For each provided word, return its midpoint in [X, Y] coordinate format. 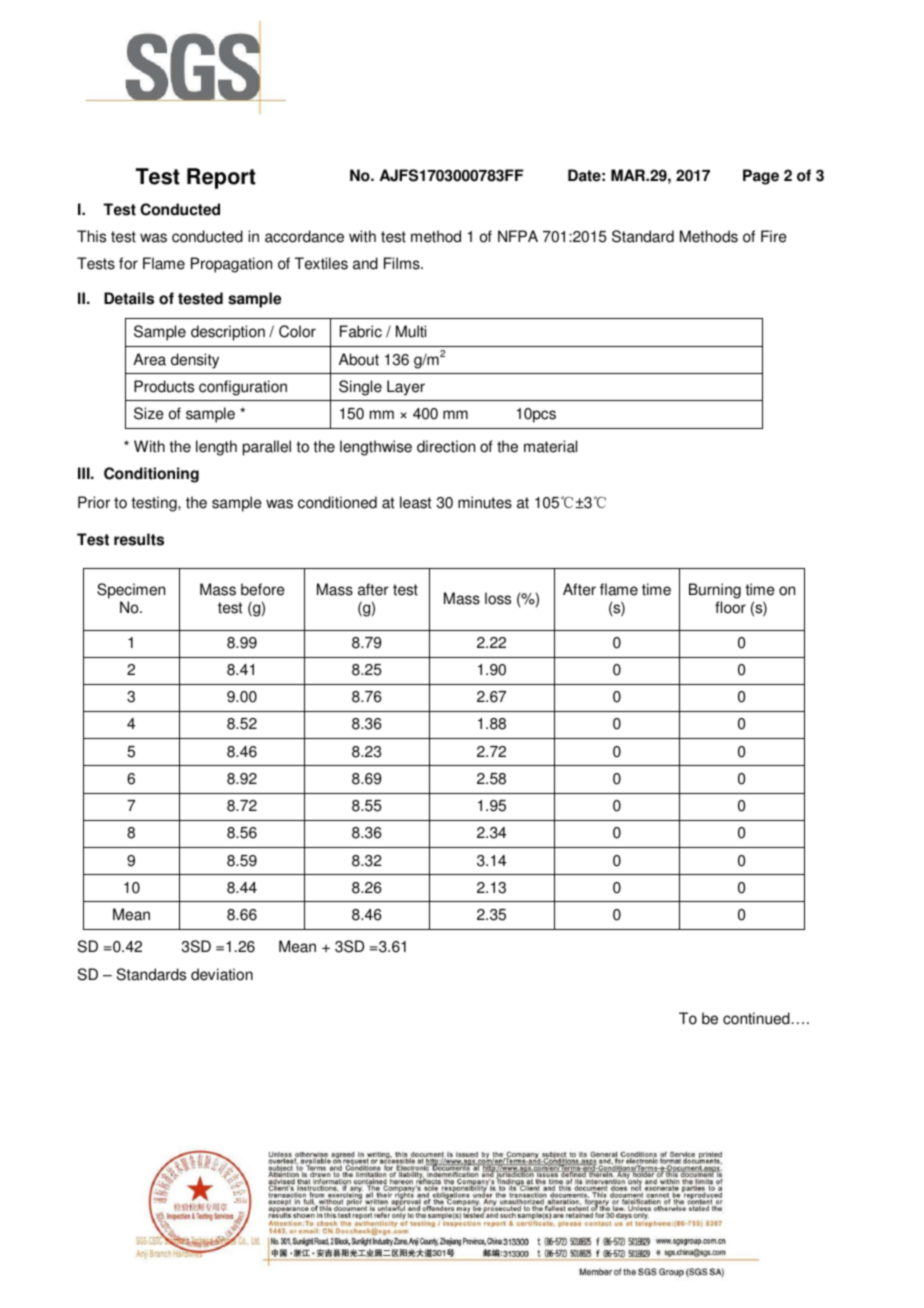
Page [761, 177]
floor [730, 607]
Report [221, 178]
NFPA [518, 236]
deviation [222, 974]
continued [757, 1018]
